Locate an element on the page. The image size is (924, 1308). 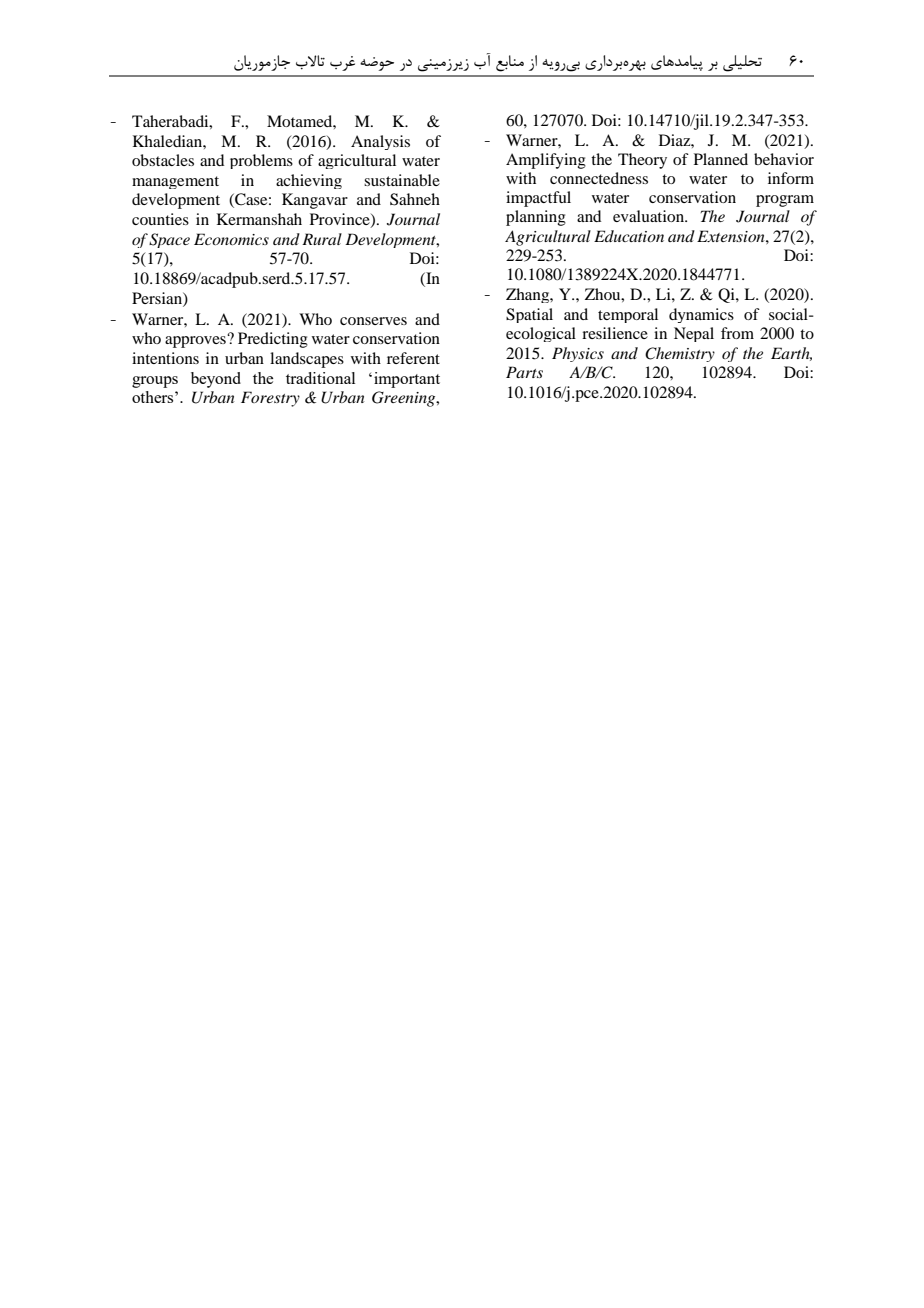
Education is located at coordinates (629, 236).
